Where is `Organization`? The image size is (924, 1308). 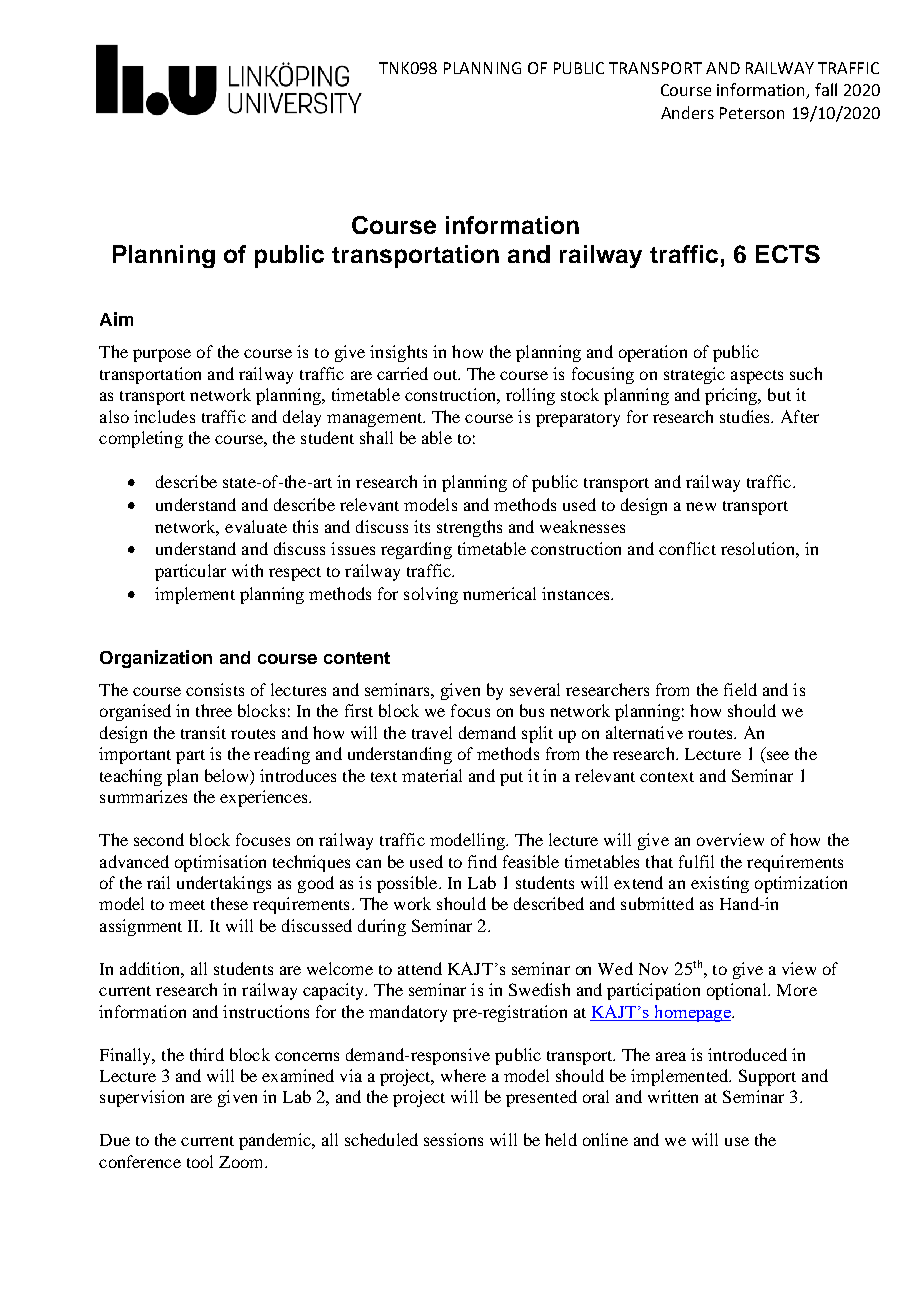 Organization is located at coordinates (156, 659).
